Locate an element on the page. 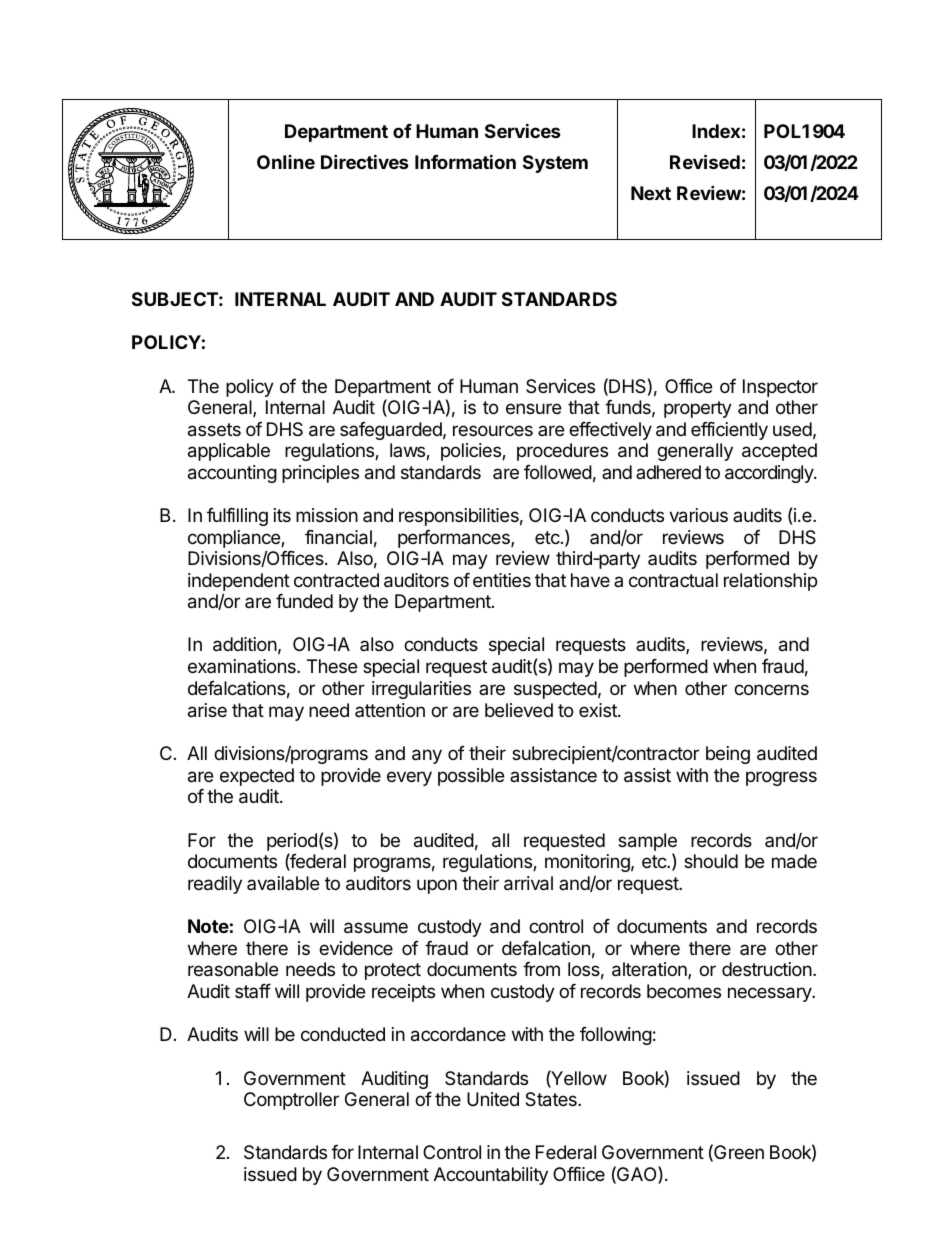  Information is located at coordinates (465, 161).
